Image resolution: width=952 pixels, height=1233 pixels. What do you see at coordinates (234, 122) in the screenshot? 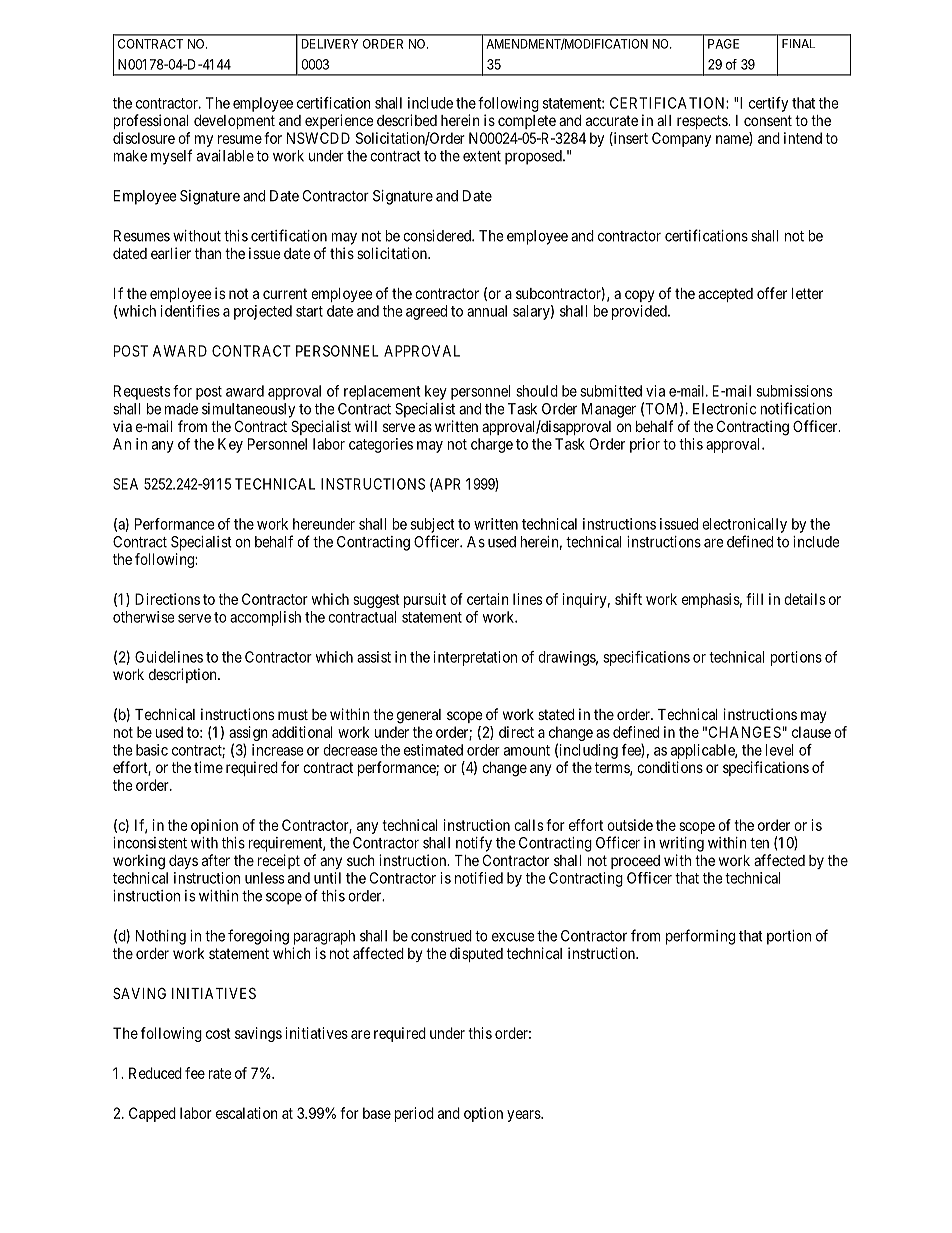
I see `development` at bounding box center [234, 122].
